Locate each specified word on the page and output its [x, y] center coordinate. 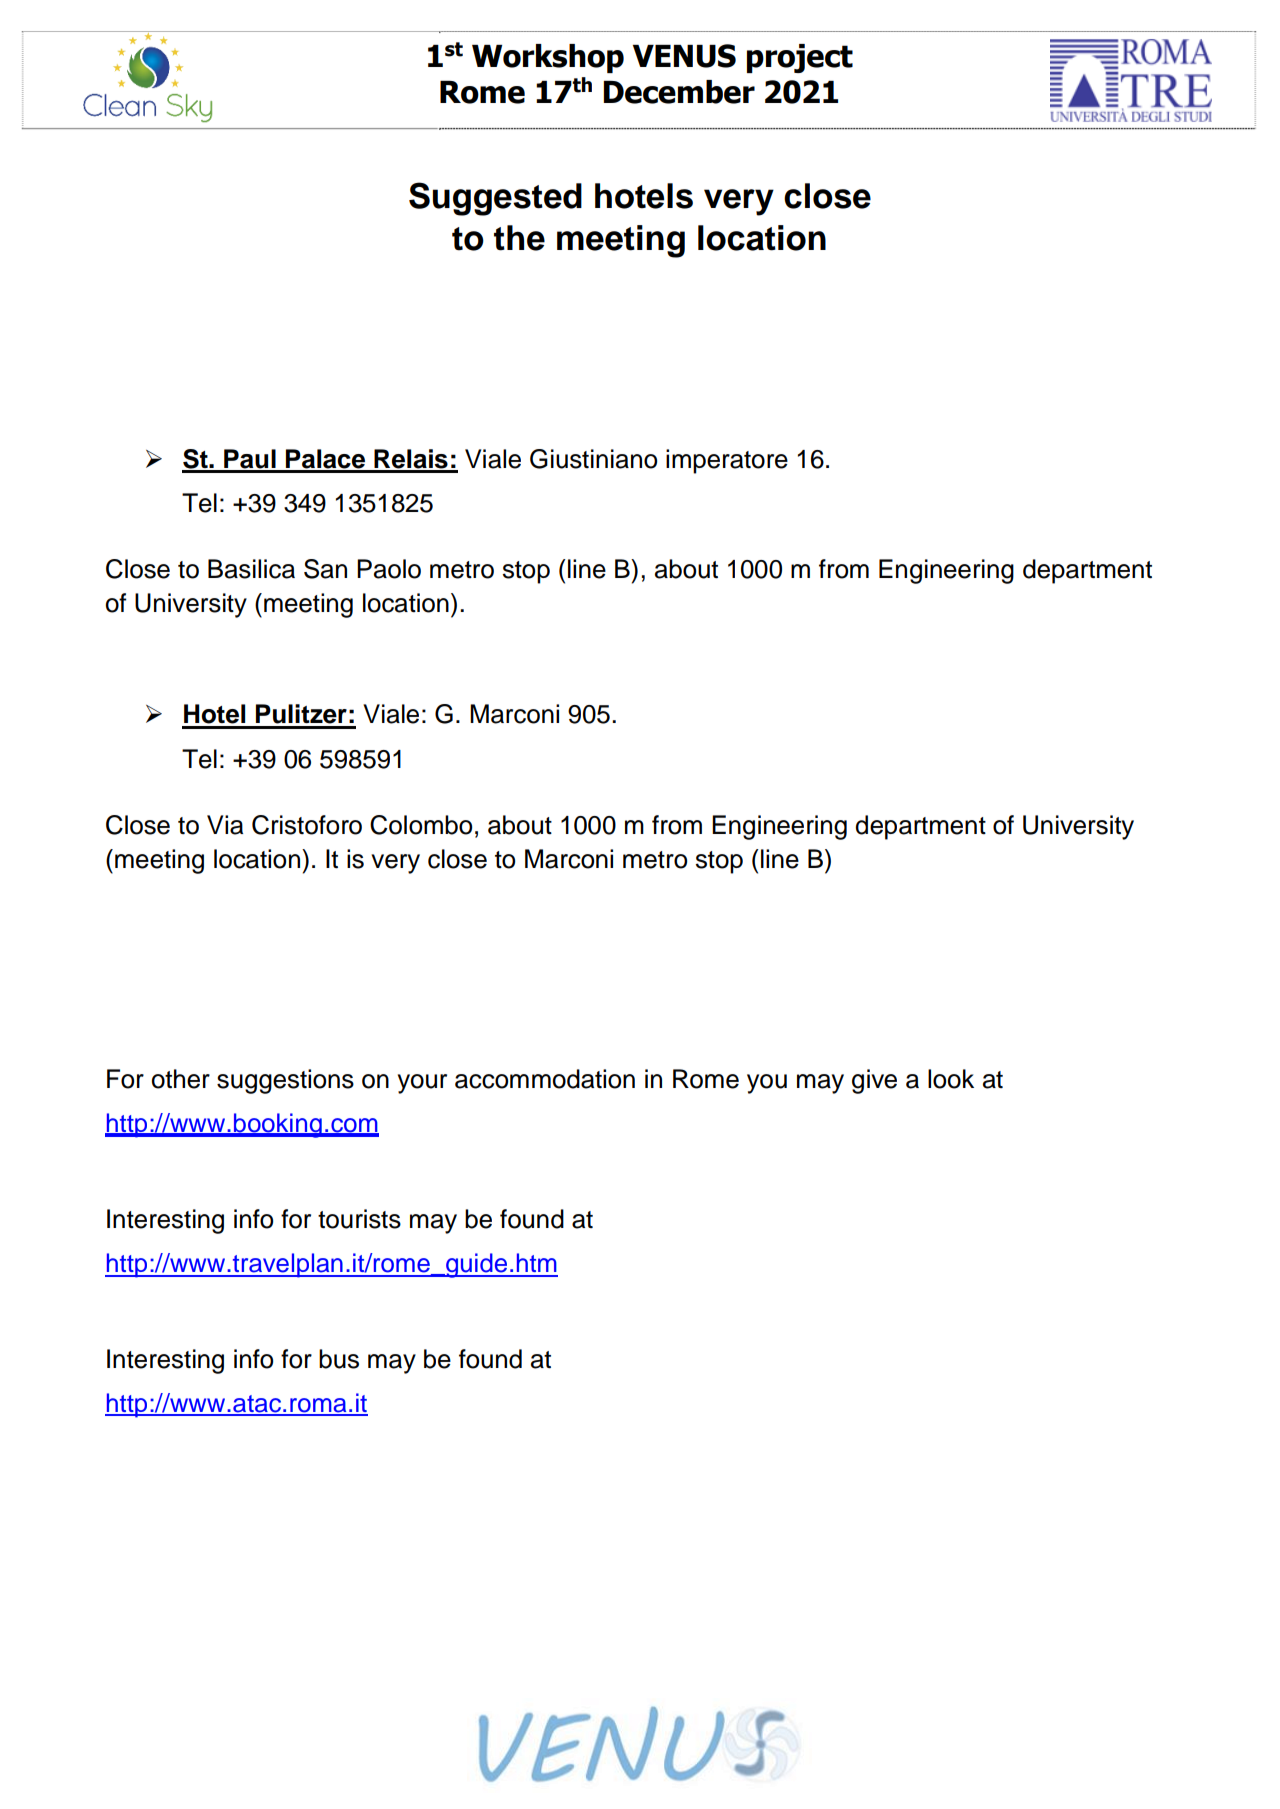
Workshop [548, 58]
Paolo [389, 569]
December [679, 92]
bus [339, 1359]
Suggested [495, 199]
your [422, 1084]
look [951, 1079]
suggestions [285, 1081]
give [874, 1081]
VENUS [684, 56]
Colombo [421, 825]
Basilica [251, 569]
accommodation [545, 1079]
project [800, 58]
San [325, 569]
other [181, 1079]
